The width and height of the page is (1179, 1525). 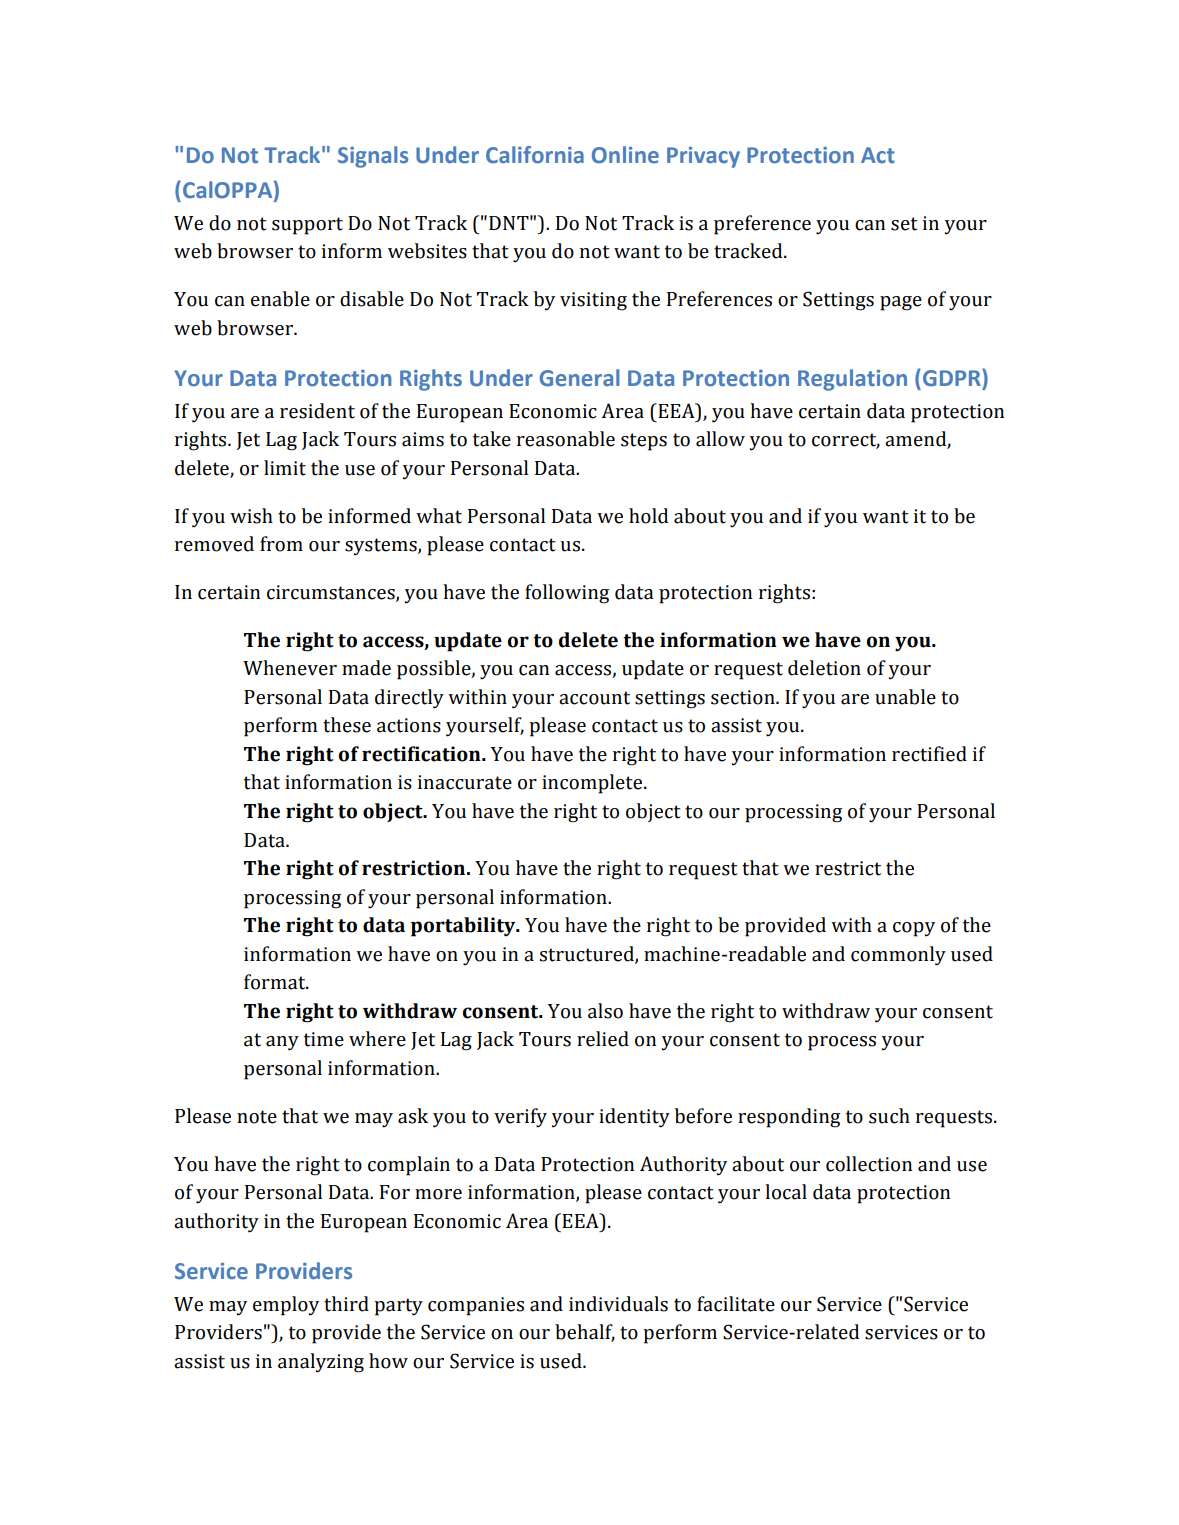 I want to click on employ, so click(x=286, y=1306).
